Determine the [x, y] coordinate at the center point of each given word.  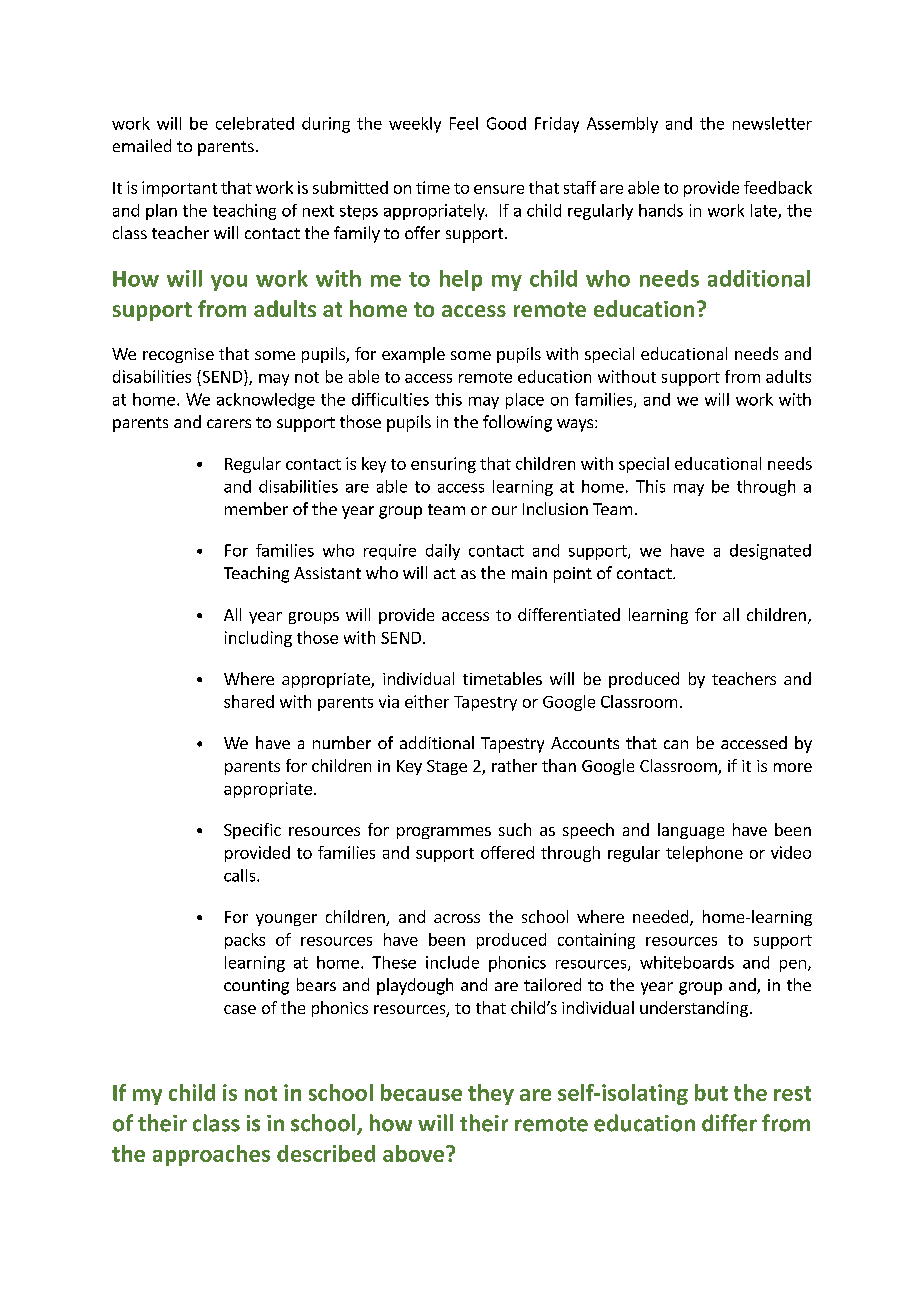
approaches [211, 1155]
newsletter [772, 123]
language [691, 831]
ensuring [443, 465]
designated [770, 552]
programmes [444, 833]
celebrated [255, 123]
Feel [464, 123]
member [256, 508]
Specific [252, 831]
